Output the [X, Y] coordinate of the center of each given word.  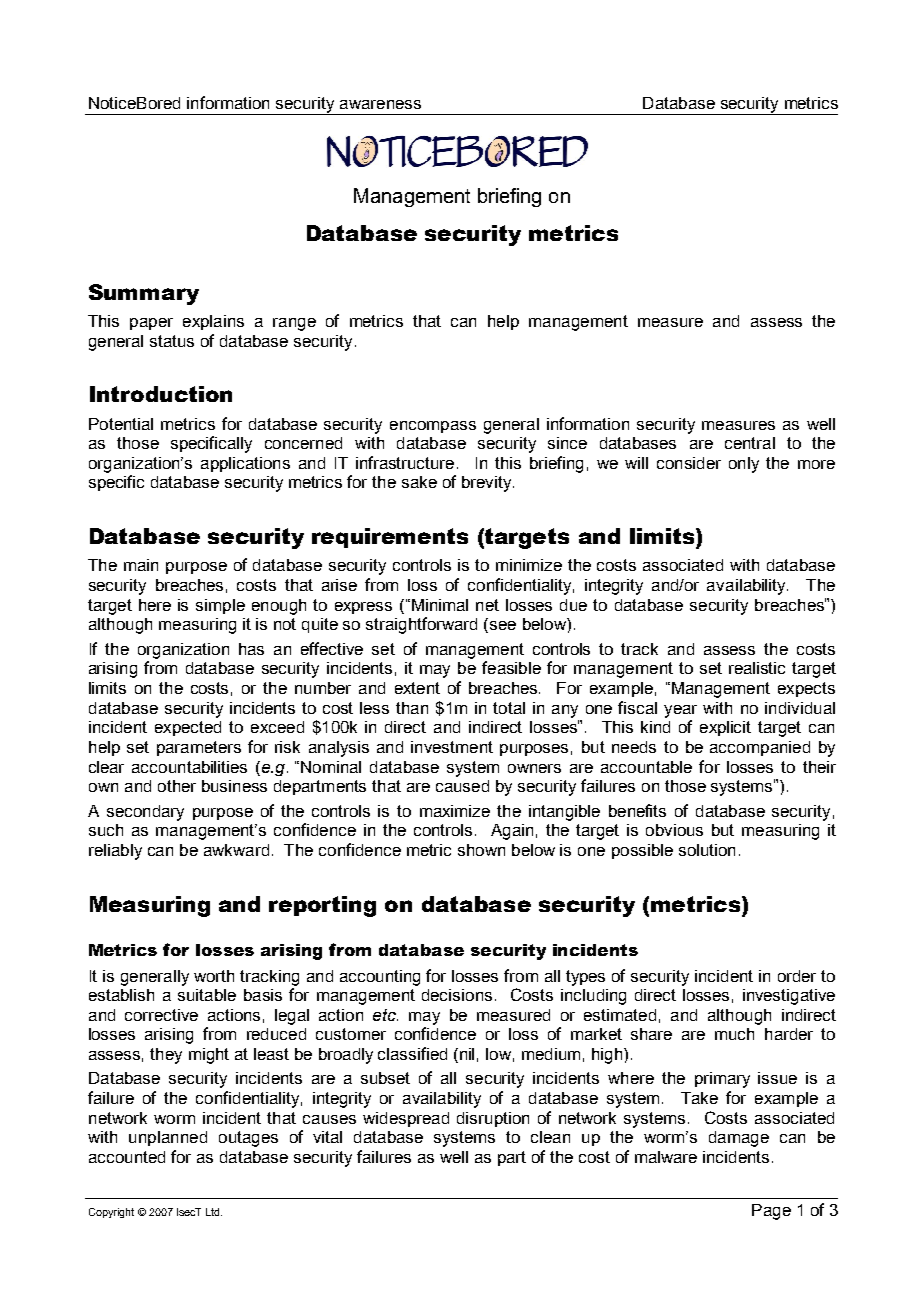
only [744, 465]
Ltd [214, 1212]
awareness [380, 104]
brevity [486, 484]
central [750, 443]
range [294, 324]
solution [707, 850]
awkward [236, 850]
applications [245, 464]
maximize [455, 811]
